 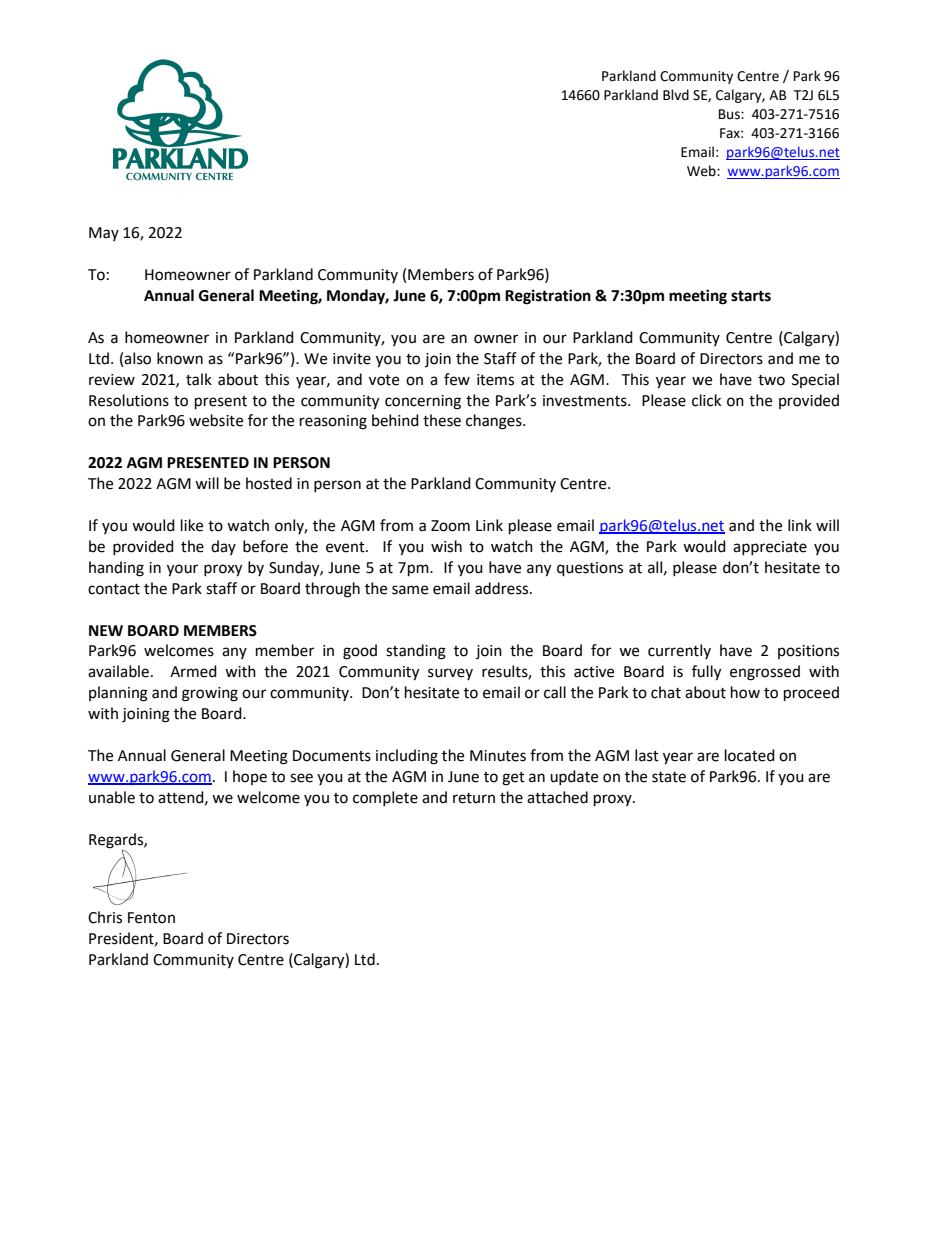 What do you see at coordinates (450, 526) in the document?
I see `Zoom` at bounding box center [450, 526].
